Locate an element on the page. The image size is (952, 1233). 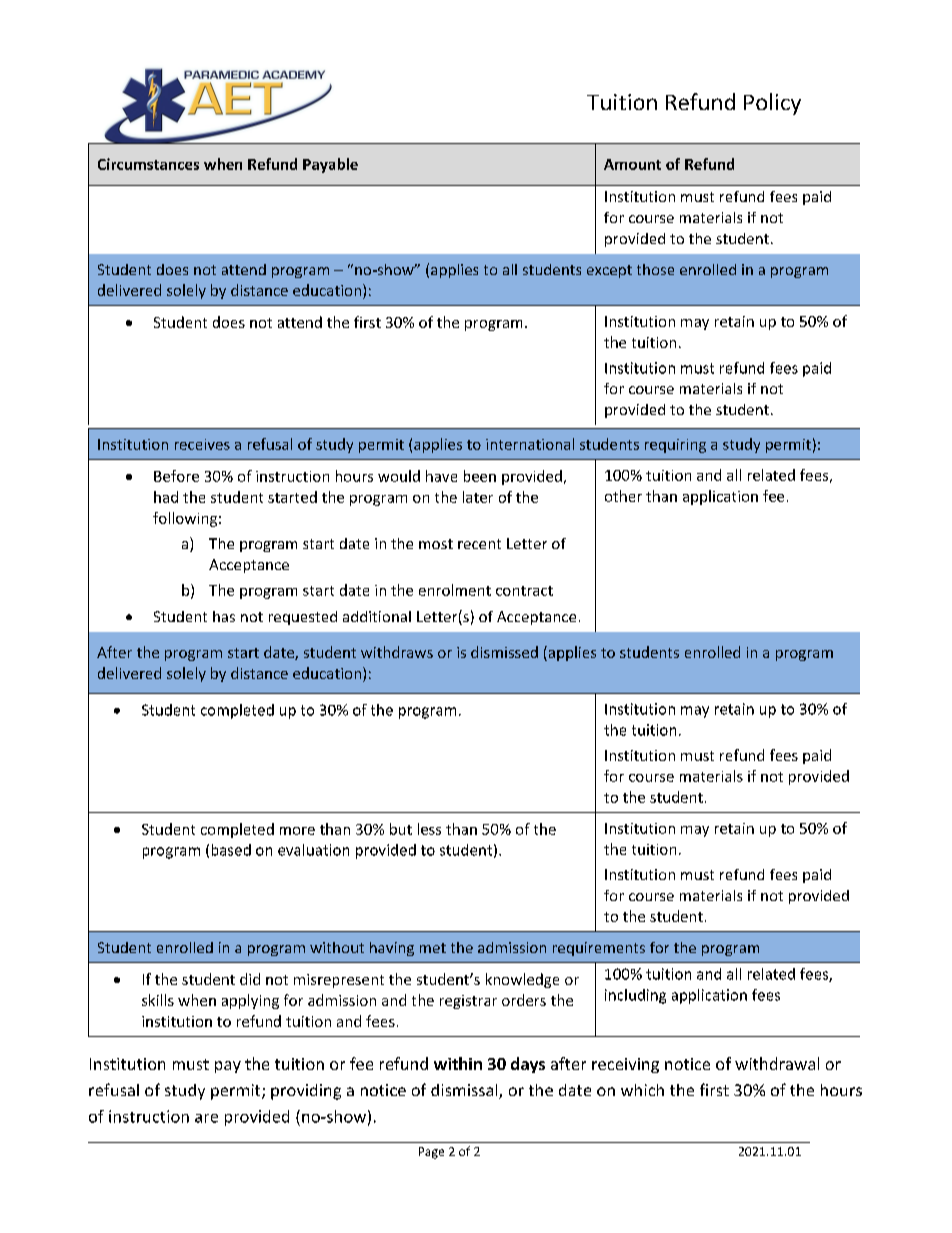
requirements is located at coordinates (599, 949).
